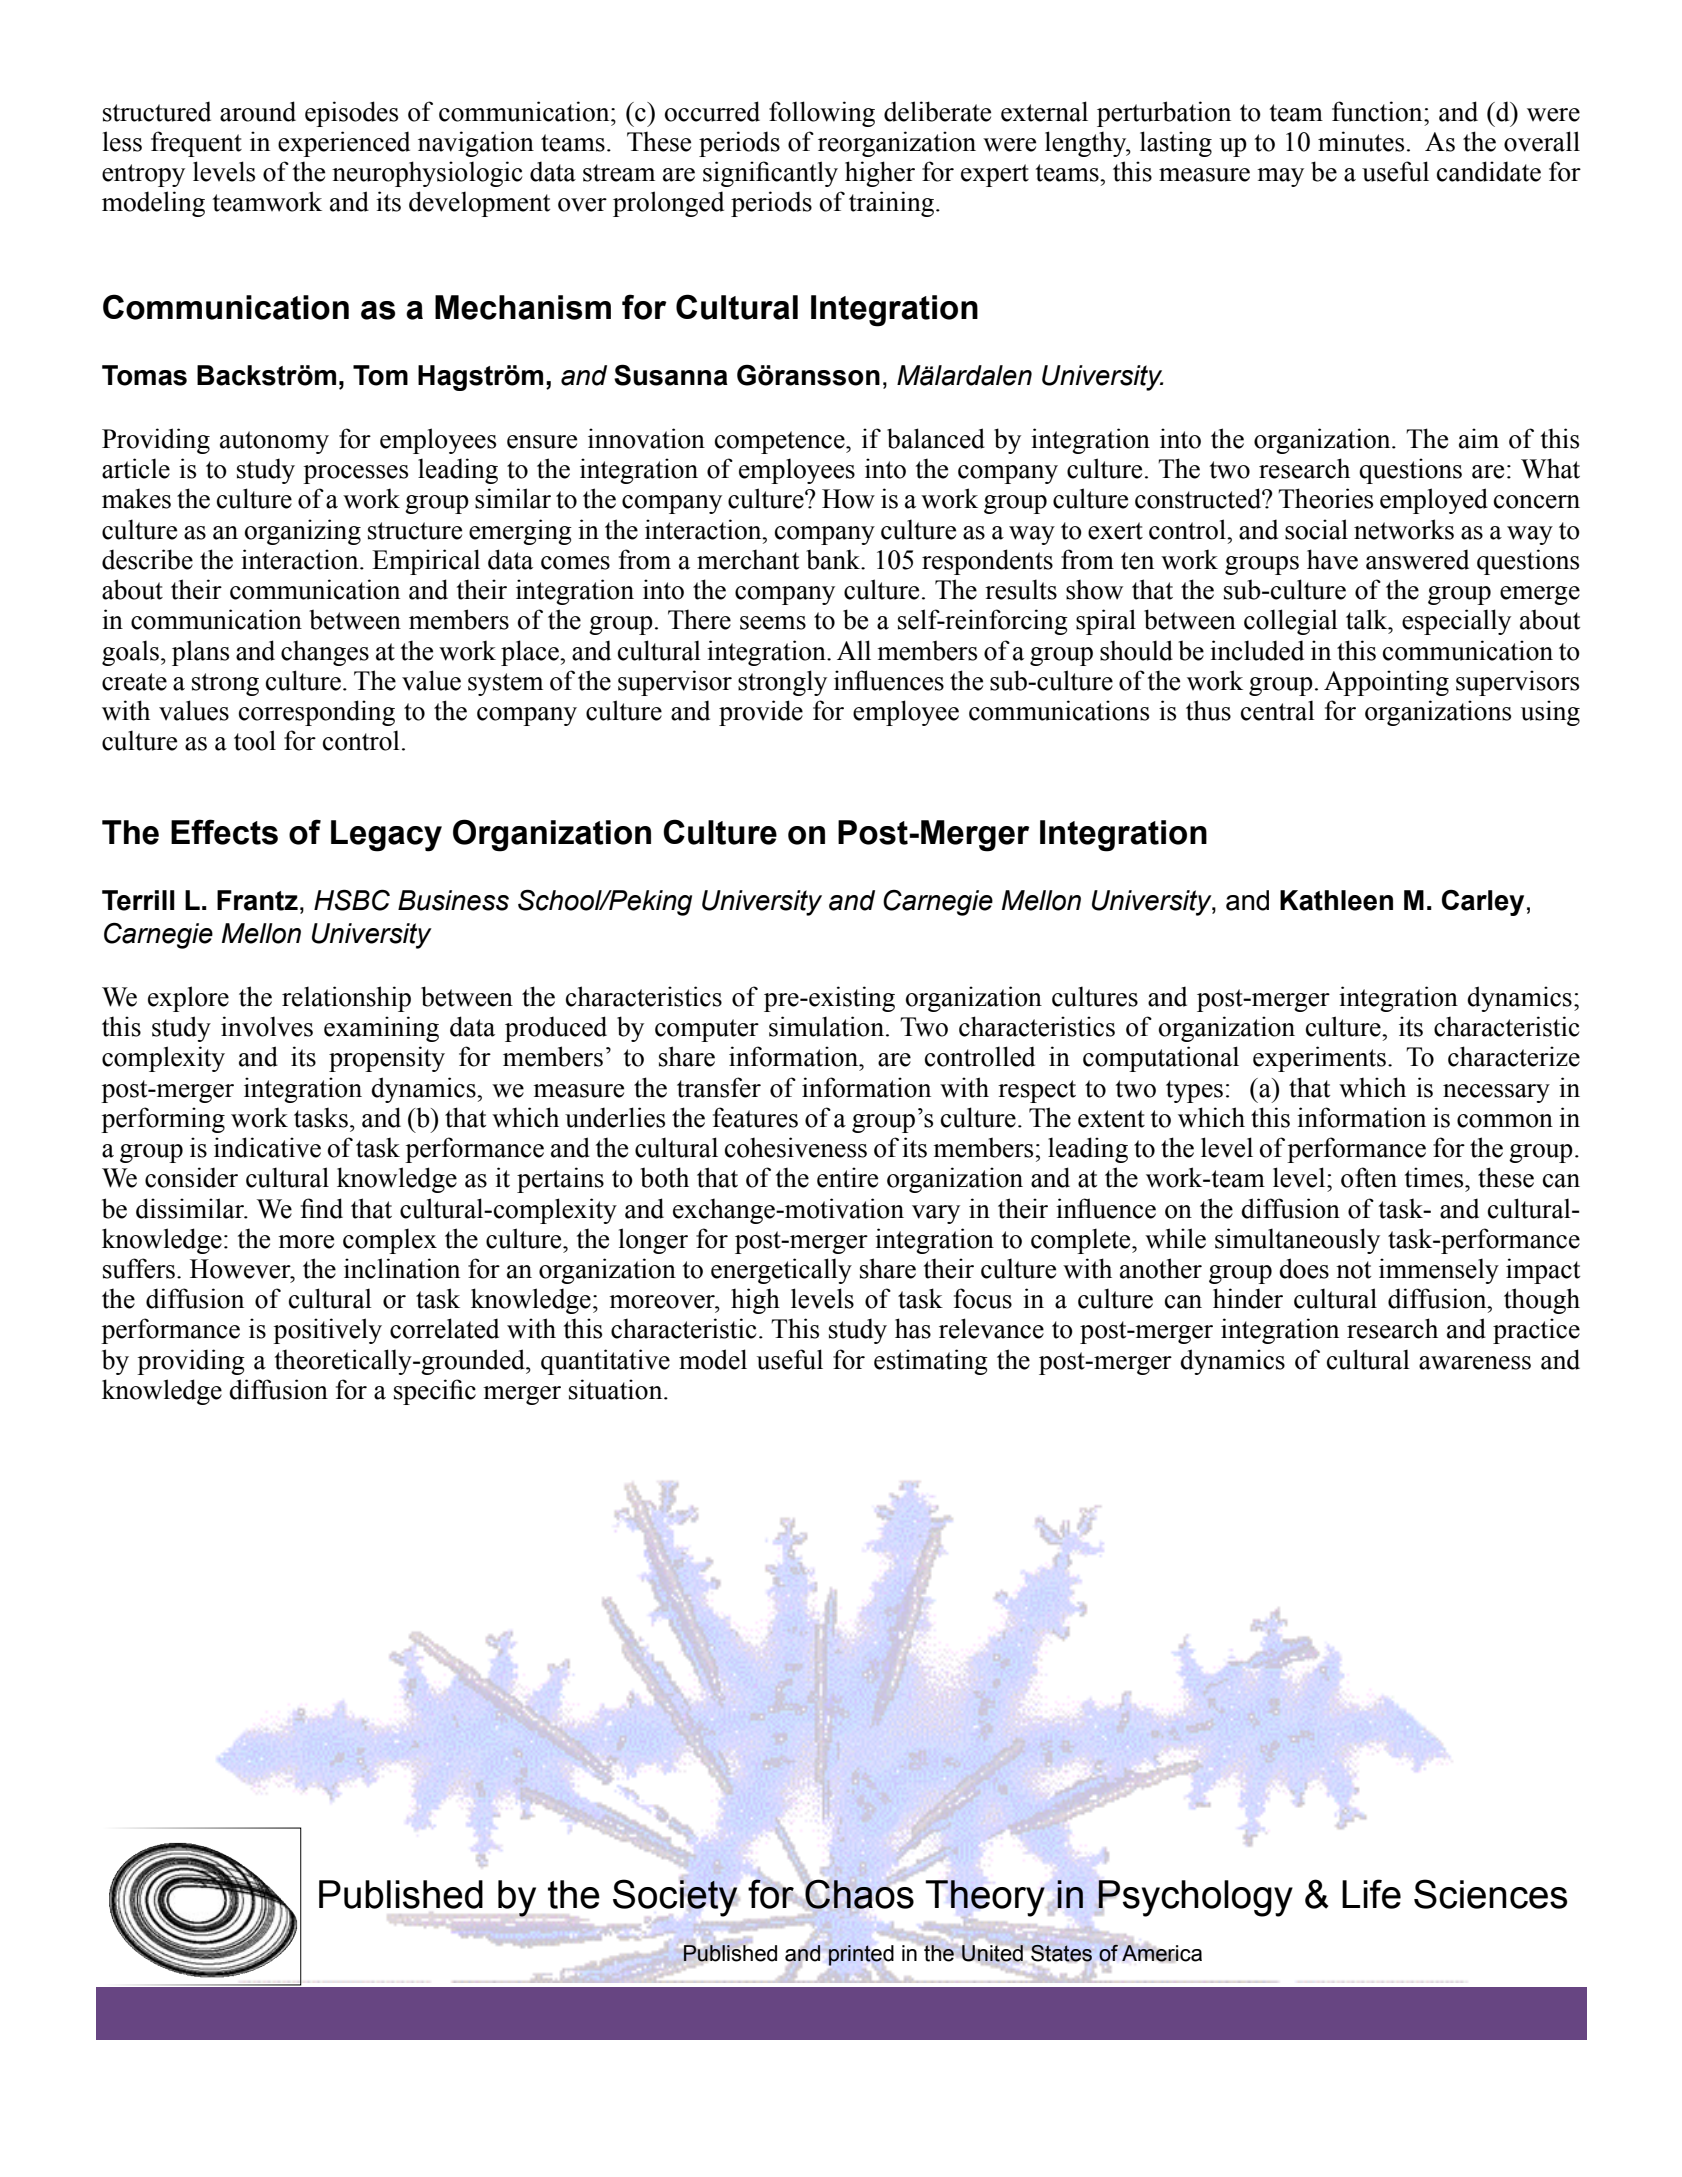 The image size is (1682, 2177). What do you see at coordinates (675, 1898) in the document?
I see `Society` at bounding box center [675, 1898].
